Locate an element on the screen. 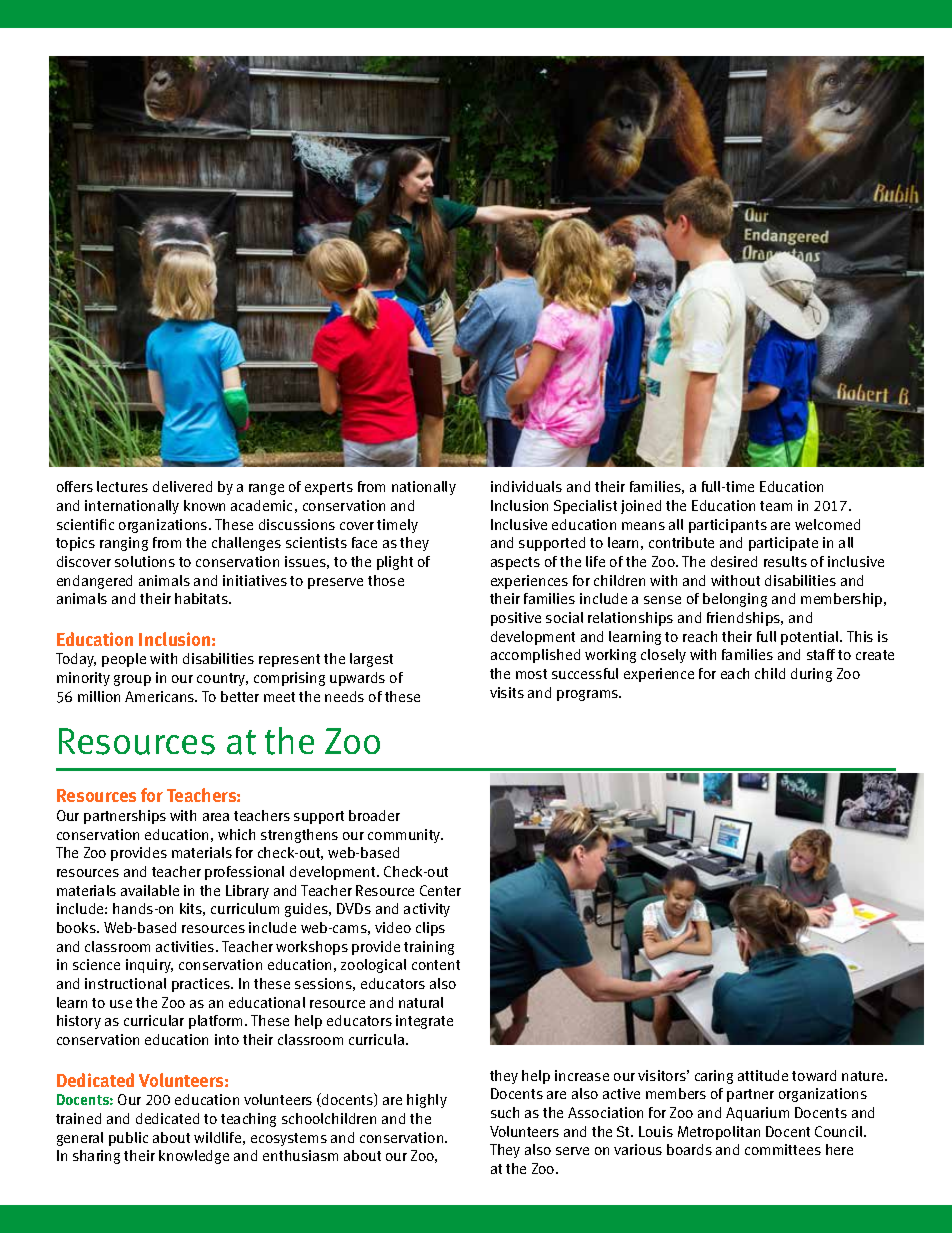 The image size is (952, 1233). attitude is located at coordinates (763, 1075).
